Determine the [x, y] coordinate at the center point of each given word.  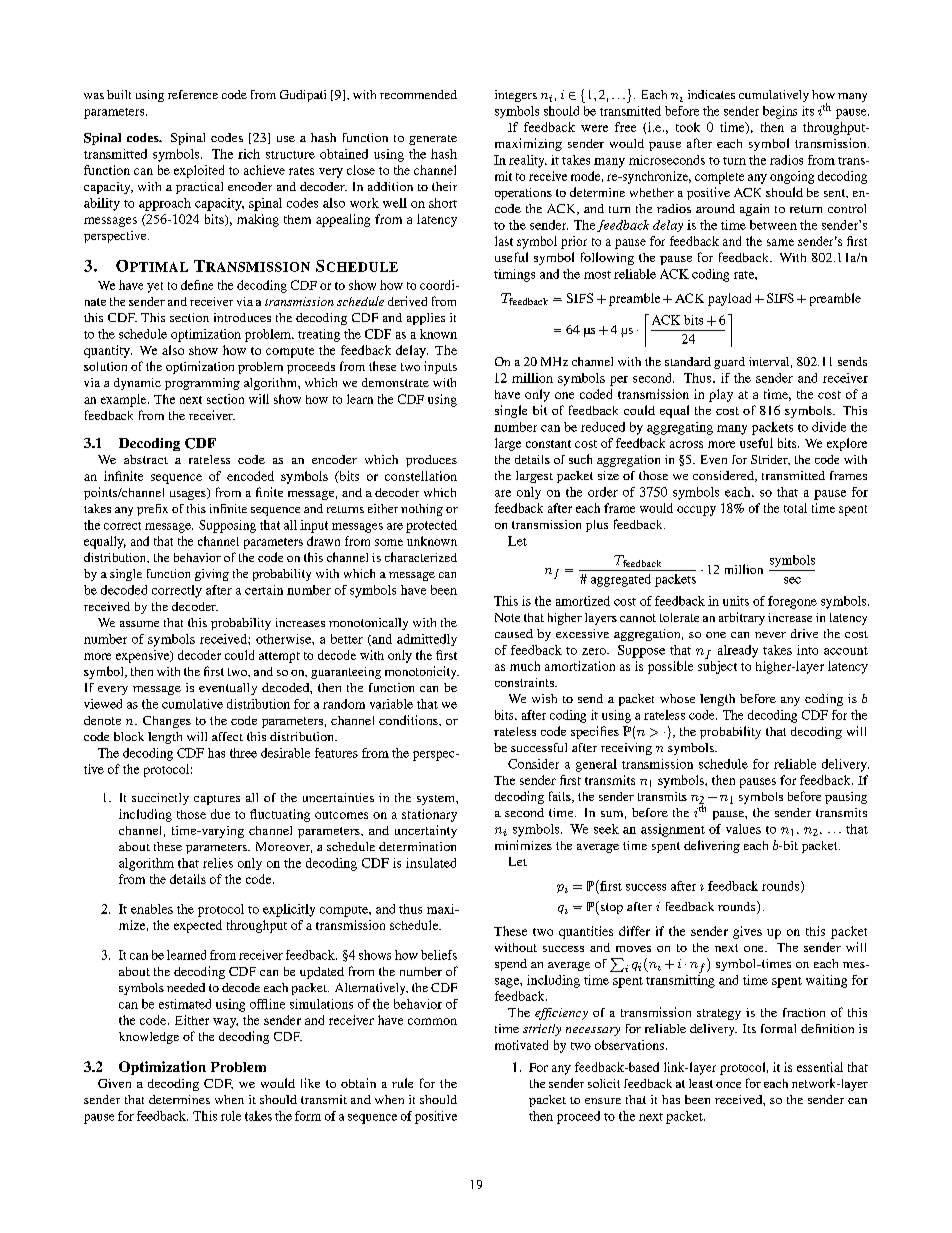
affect [227, 736]
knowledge [149, 1038]
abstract [146, 459]
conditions [409, 720]
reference [193, 94]
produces [431, 461]
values [743, 829]
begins [780, 112]
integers [516, 96]
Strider [770, 460]
